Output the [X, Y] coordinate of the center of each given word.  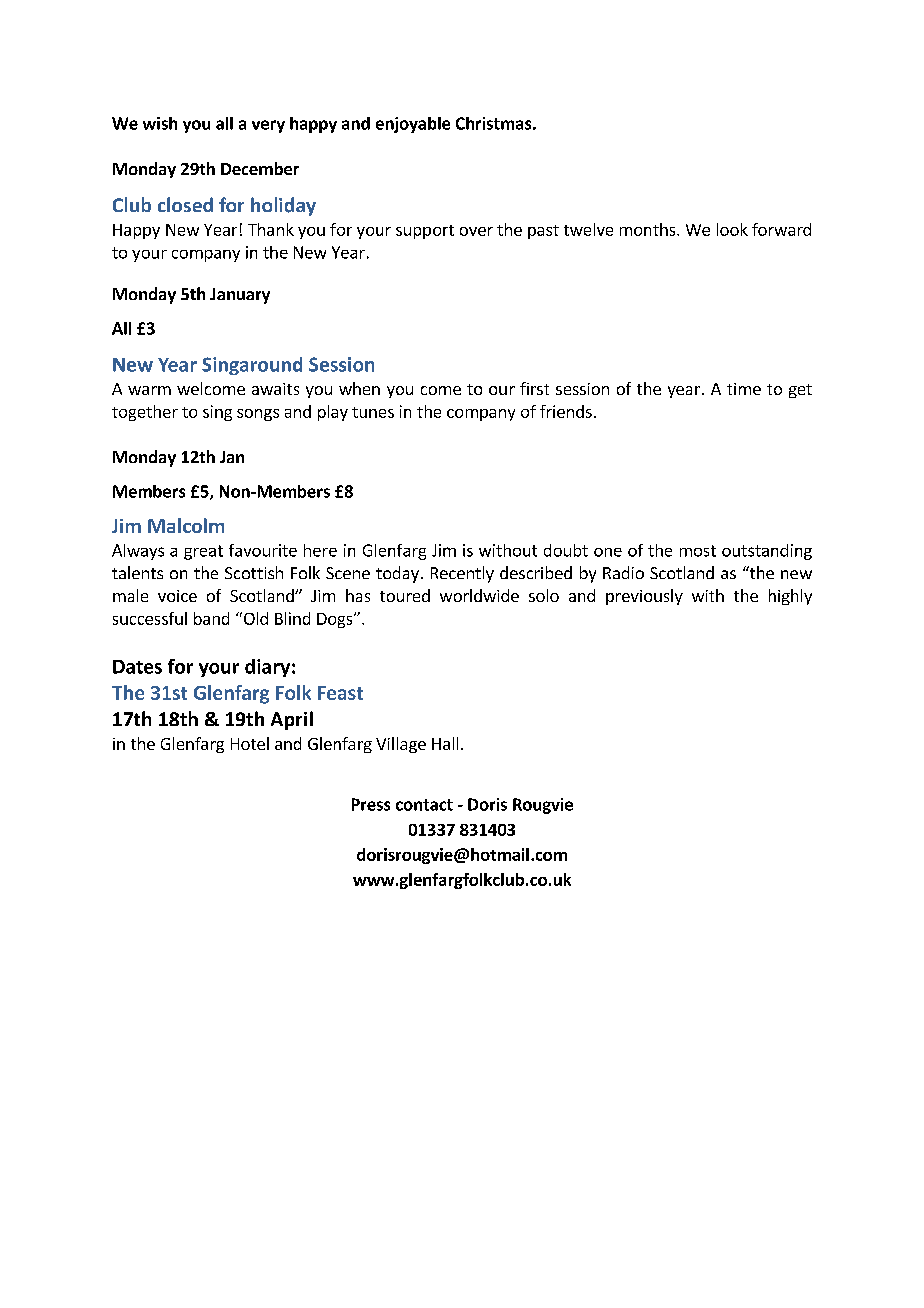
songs [258, 415]
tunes [373, 412]
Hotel [250, 743]
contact [424, 805]
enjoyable [413, 125]
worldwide [479, 595]
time [744, 389]
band [211, 618]
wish [160, 123]
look [732, 229]
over [476, 231]
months [649, 229]
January [240, 296]
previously [644, 597]
